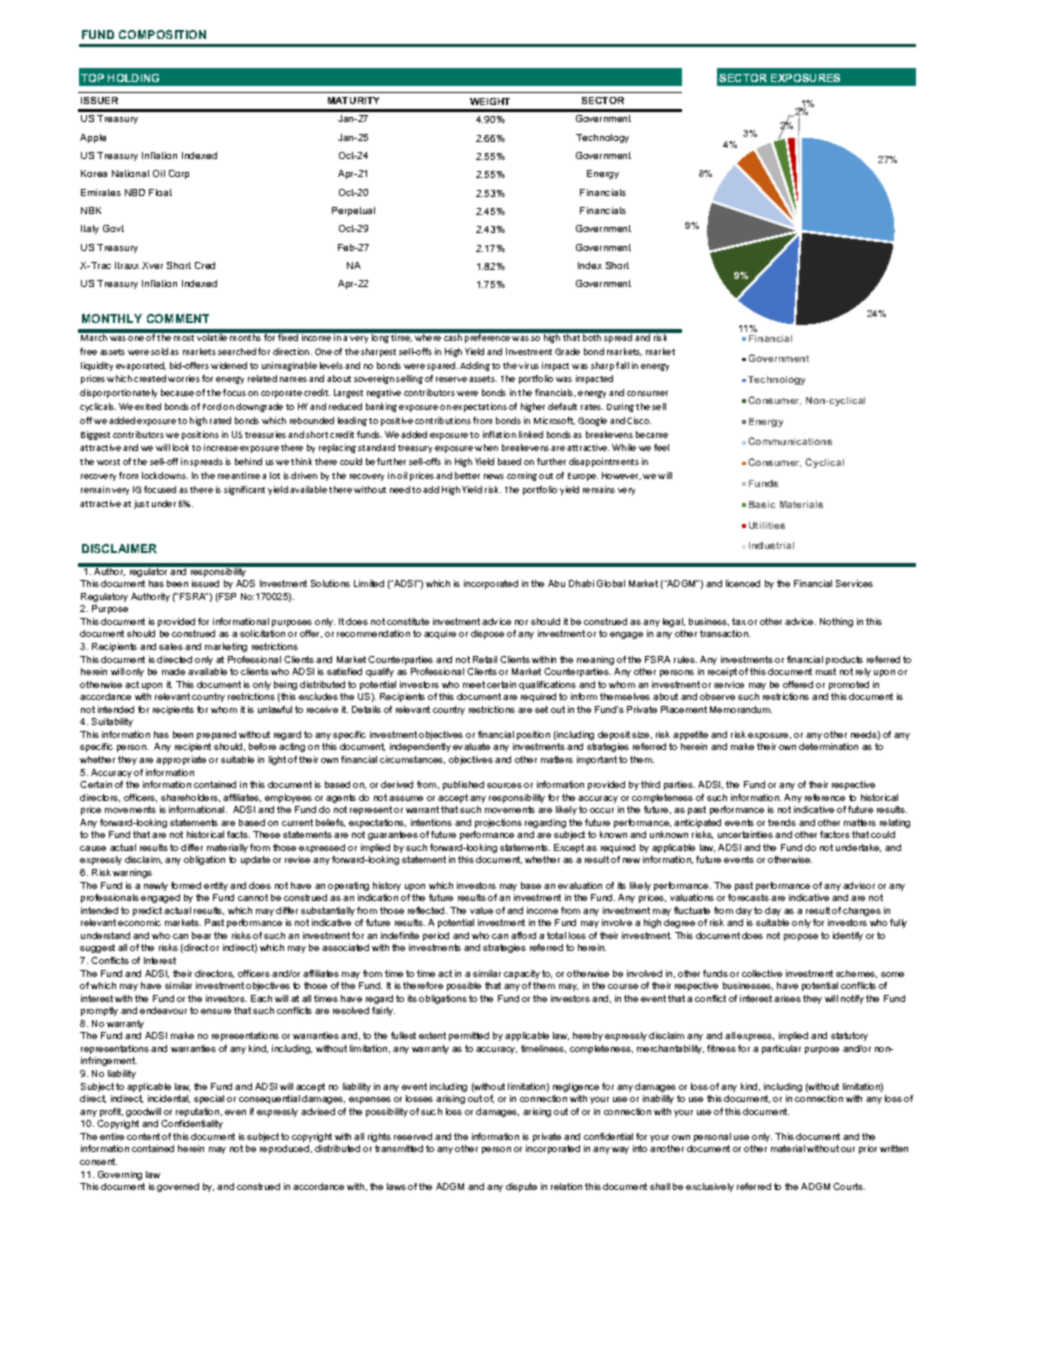 This screenshot has height=1359, width=1050. Describe the element at coordinates (868, 1149) in the screenshot. I see `prior` at that location.
